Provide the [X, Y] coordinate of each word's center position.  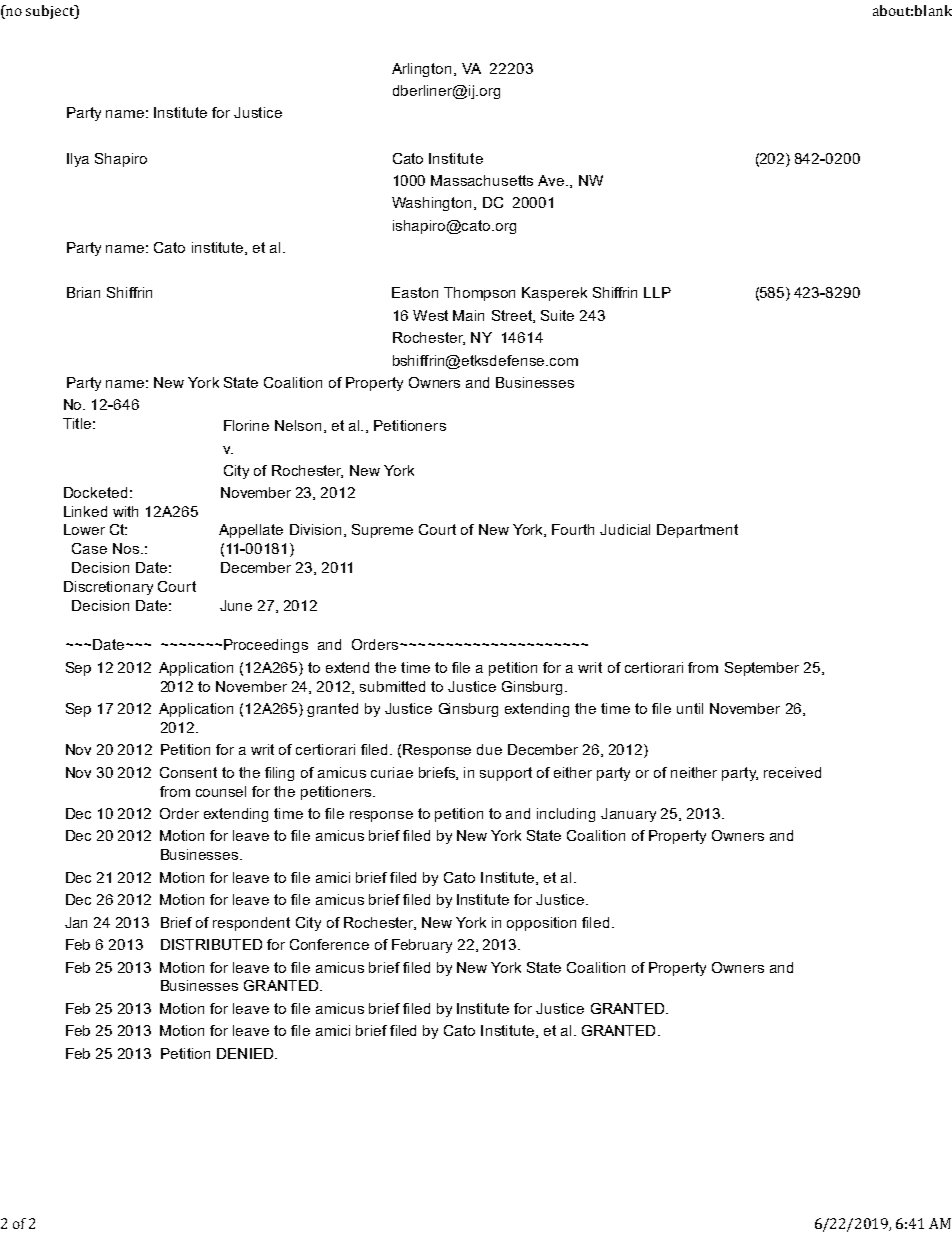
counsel [221, 791]
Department [697, 531]
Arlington [423, 70]
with [125, 511]
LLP [657, 292]
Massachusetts [482, 180]
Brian [83, 292]
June [236, 605]
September [762, 669]
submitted [392, 686]
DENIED [246, 1053]
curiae [392, 772]
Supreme [382, 531]
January [628, 815]
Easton [415, 292]
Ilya [78, 160]
